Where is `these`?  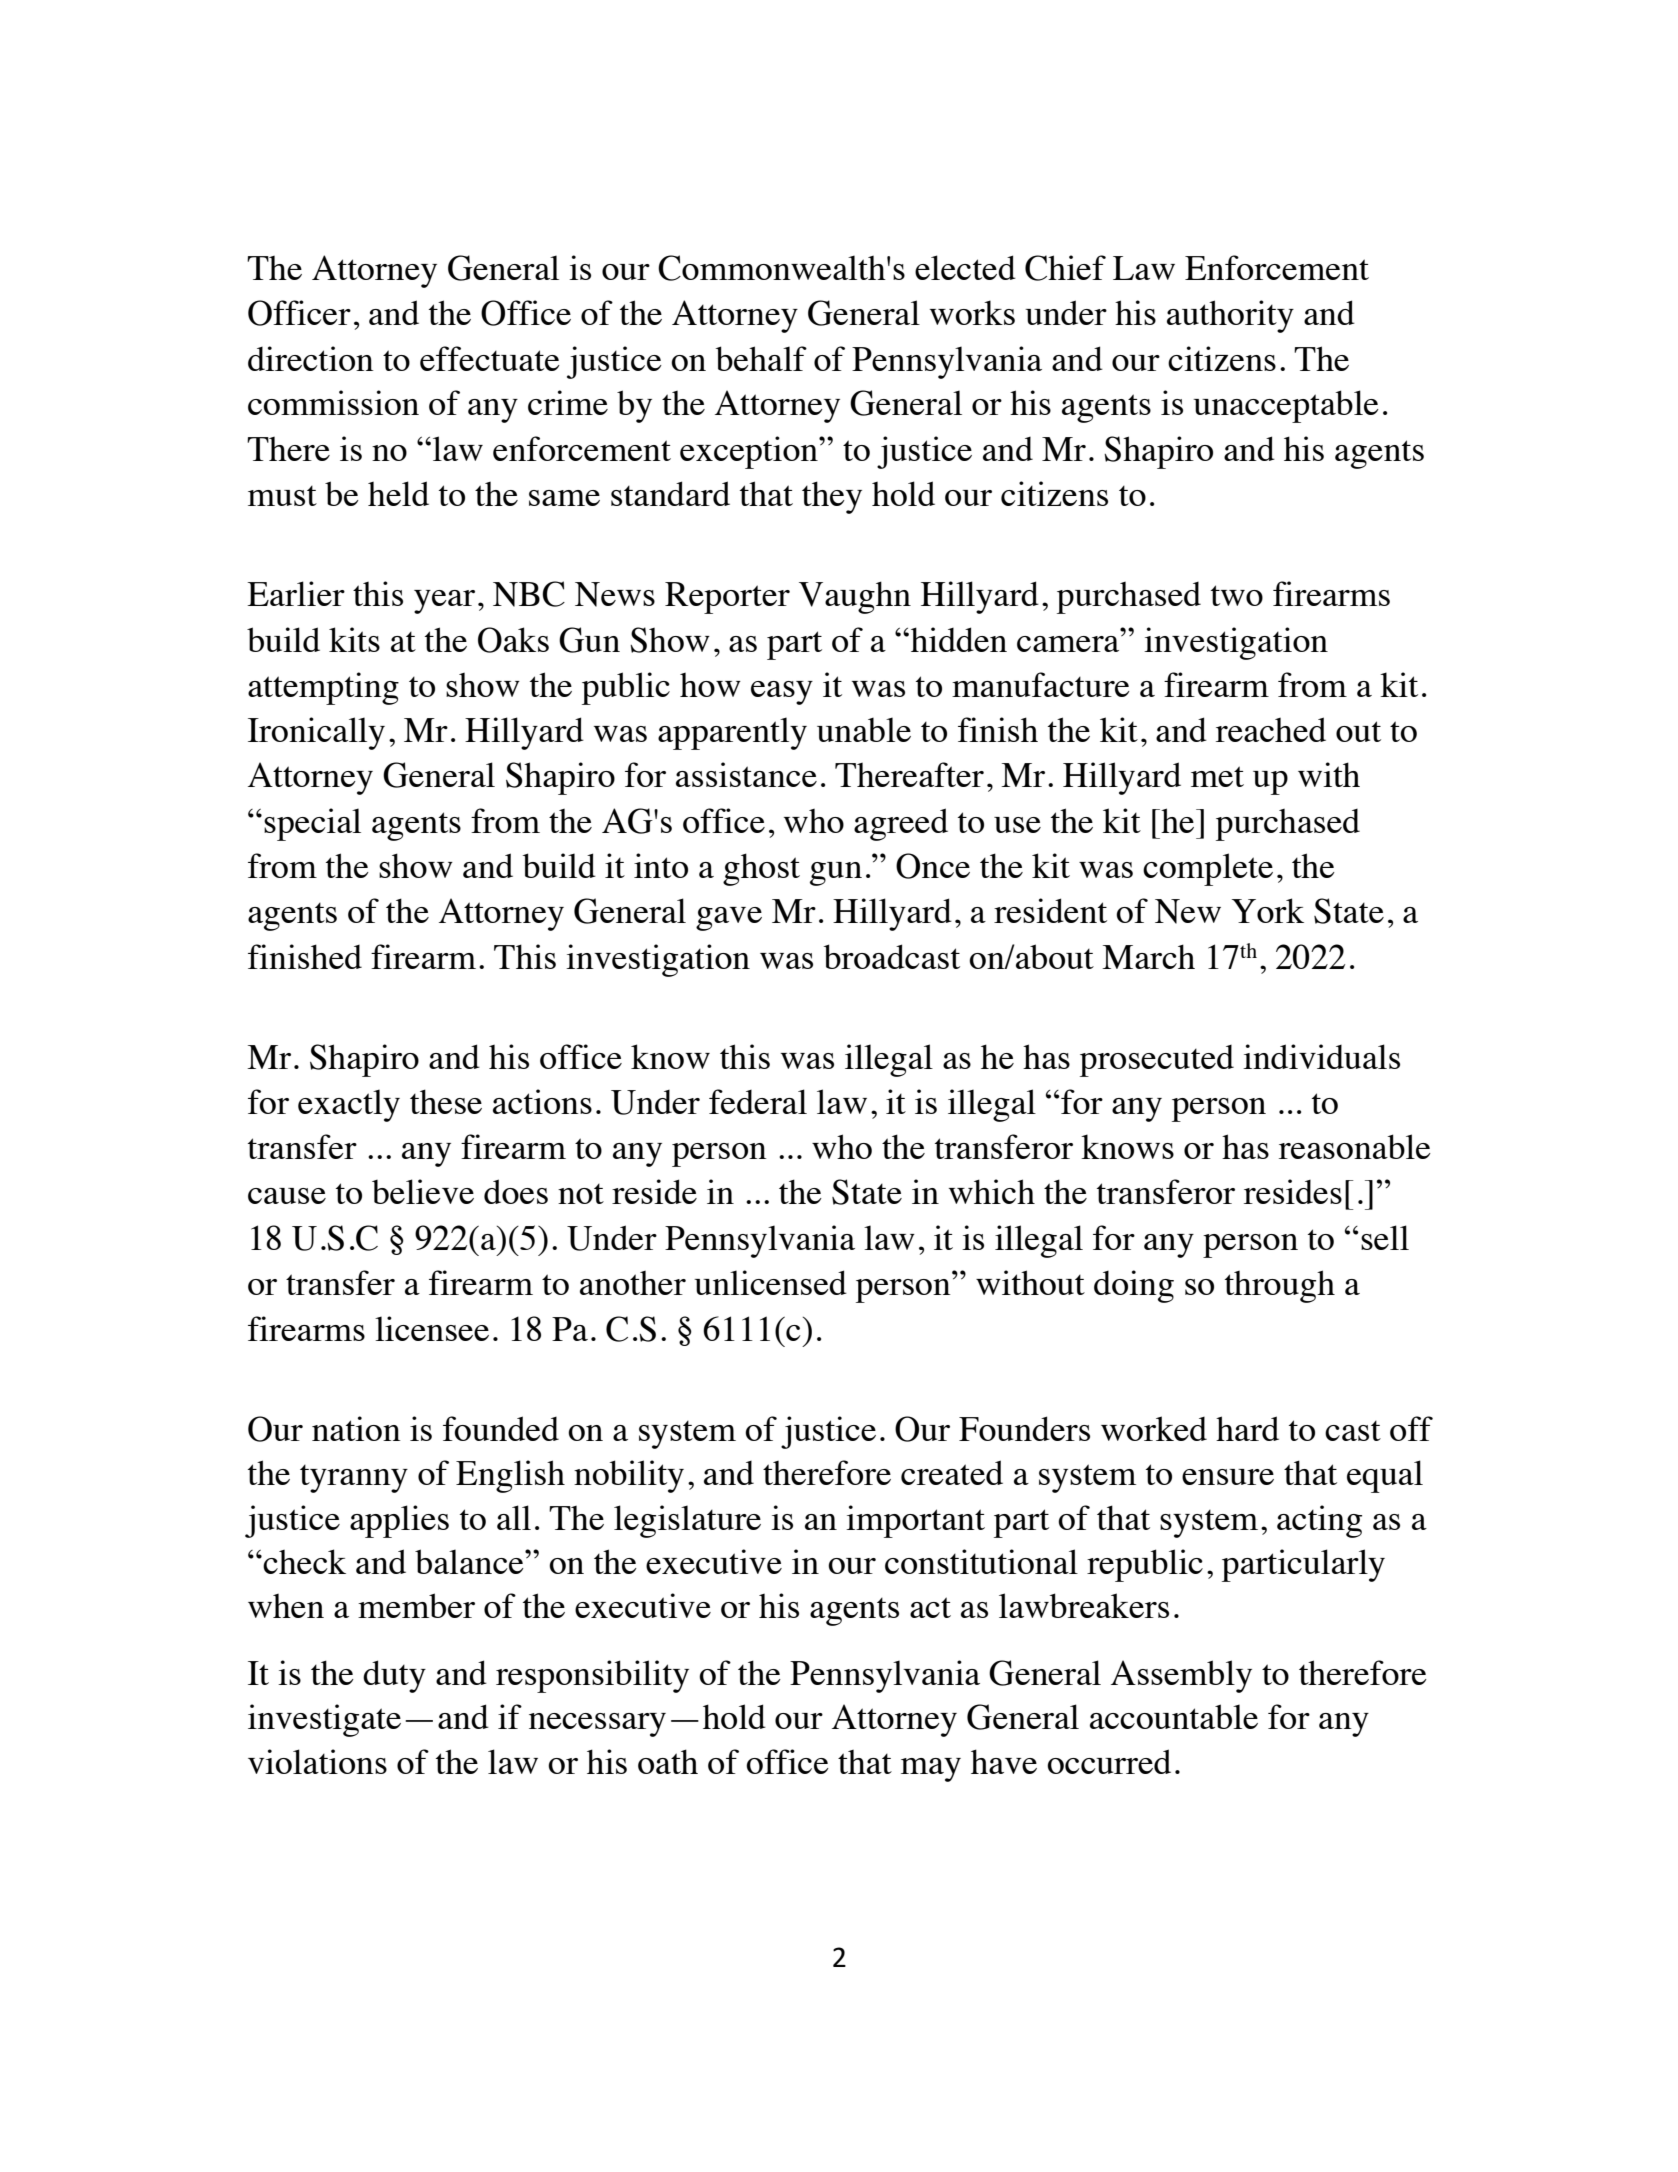
these is located at coordinates (446, 1101).
